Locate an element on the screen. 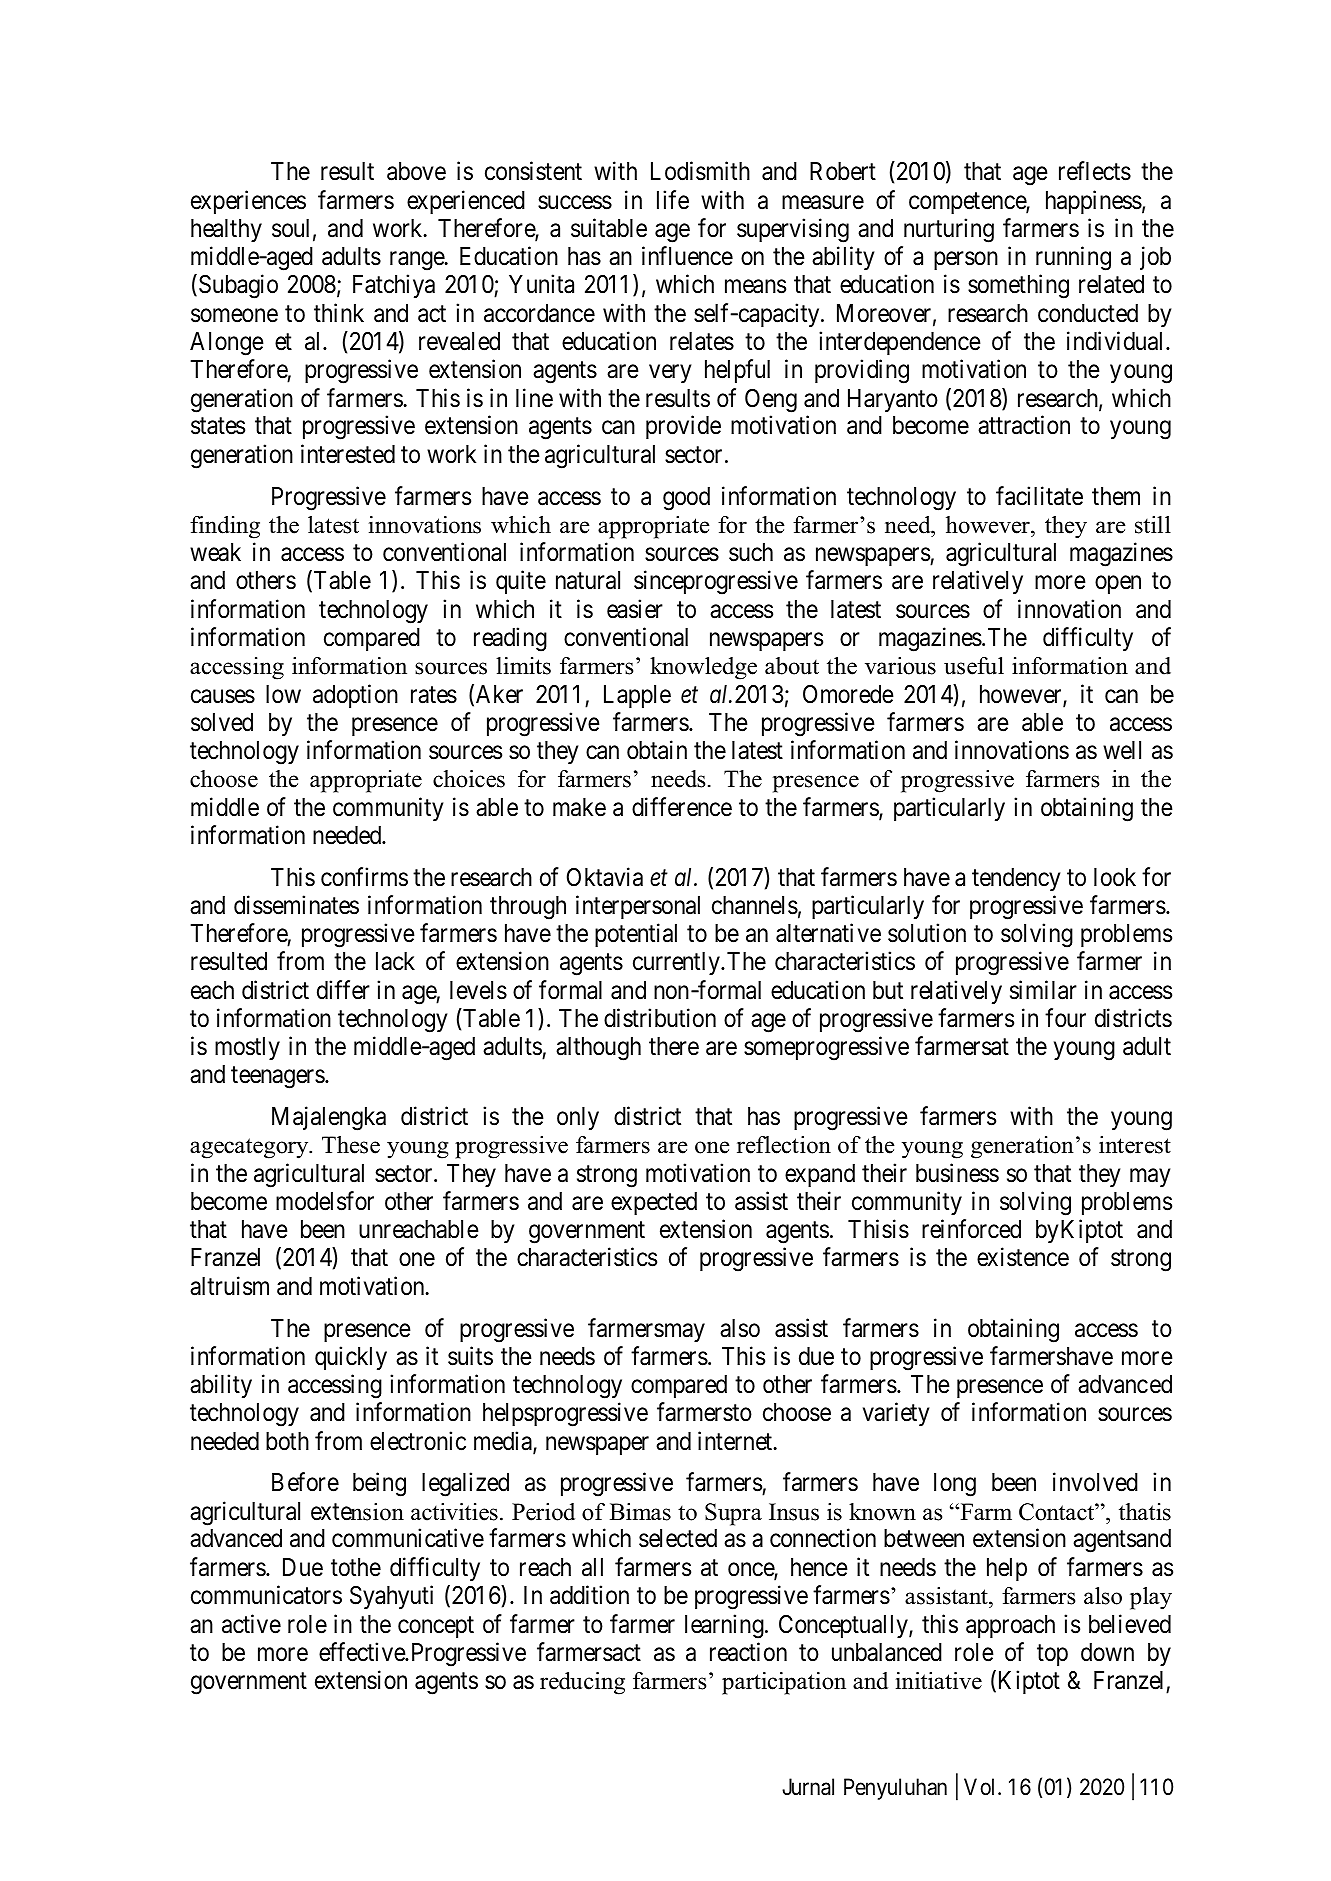 Image resolution: width=1331 pixels, height=1881 pixels. active is located at coordinates (251, 1624).
